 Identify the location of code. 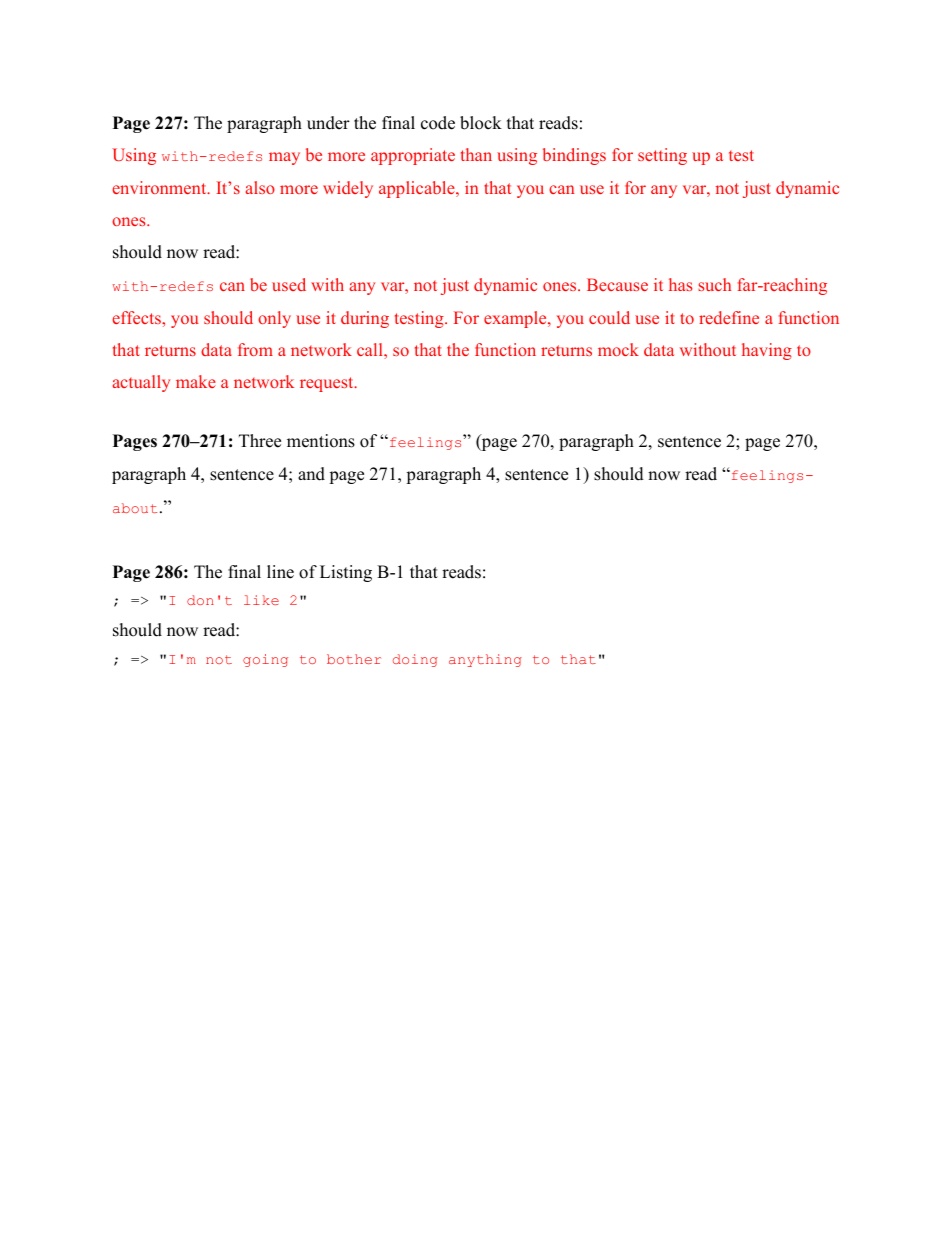
(438, 123).
